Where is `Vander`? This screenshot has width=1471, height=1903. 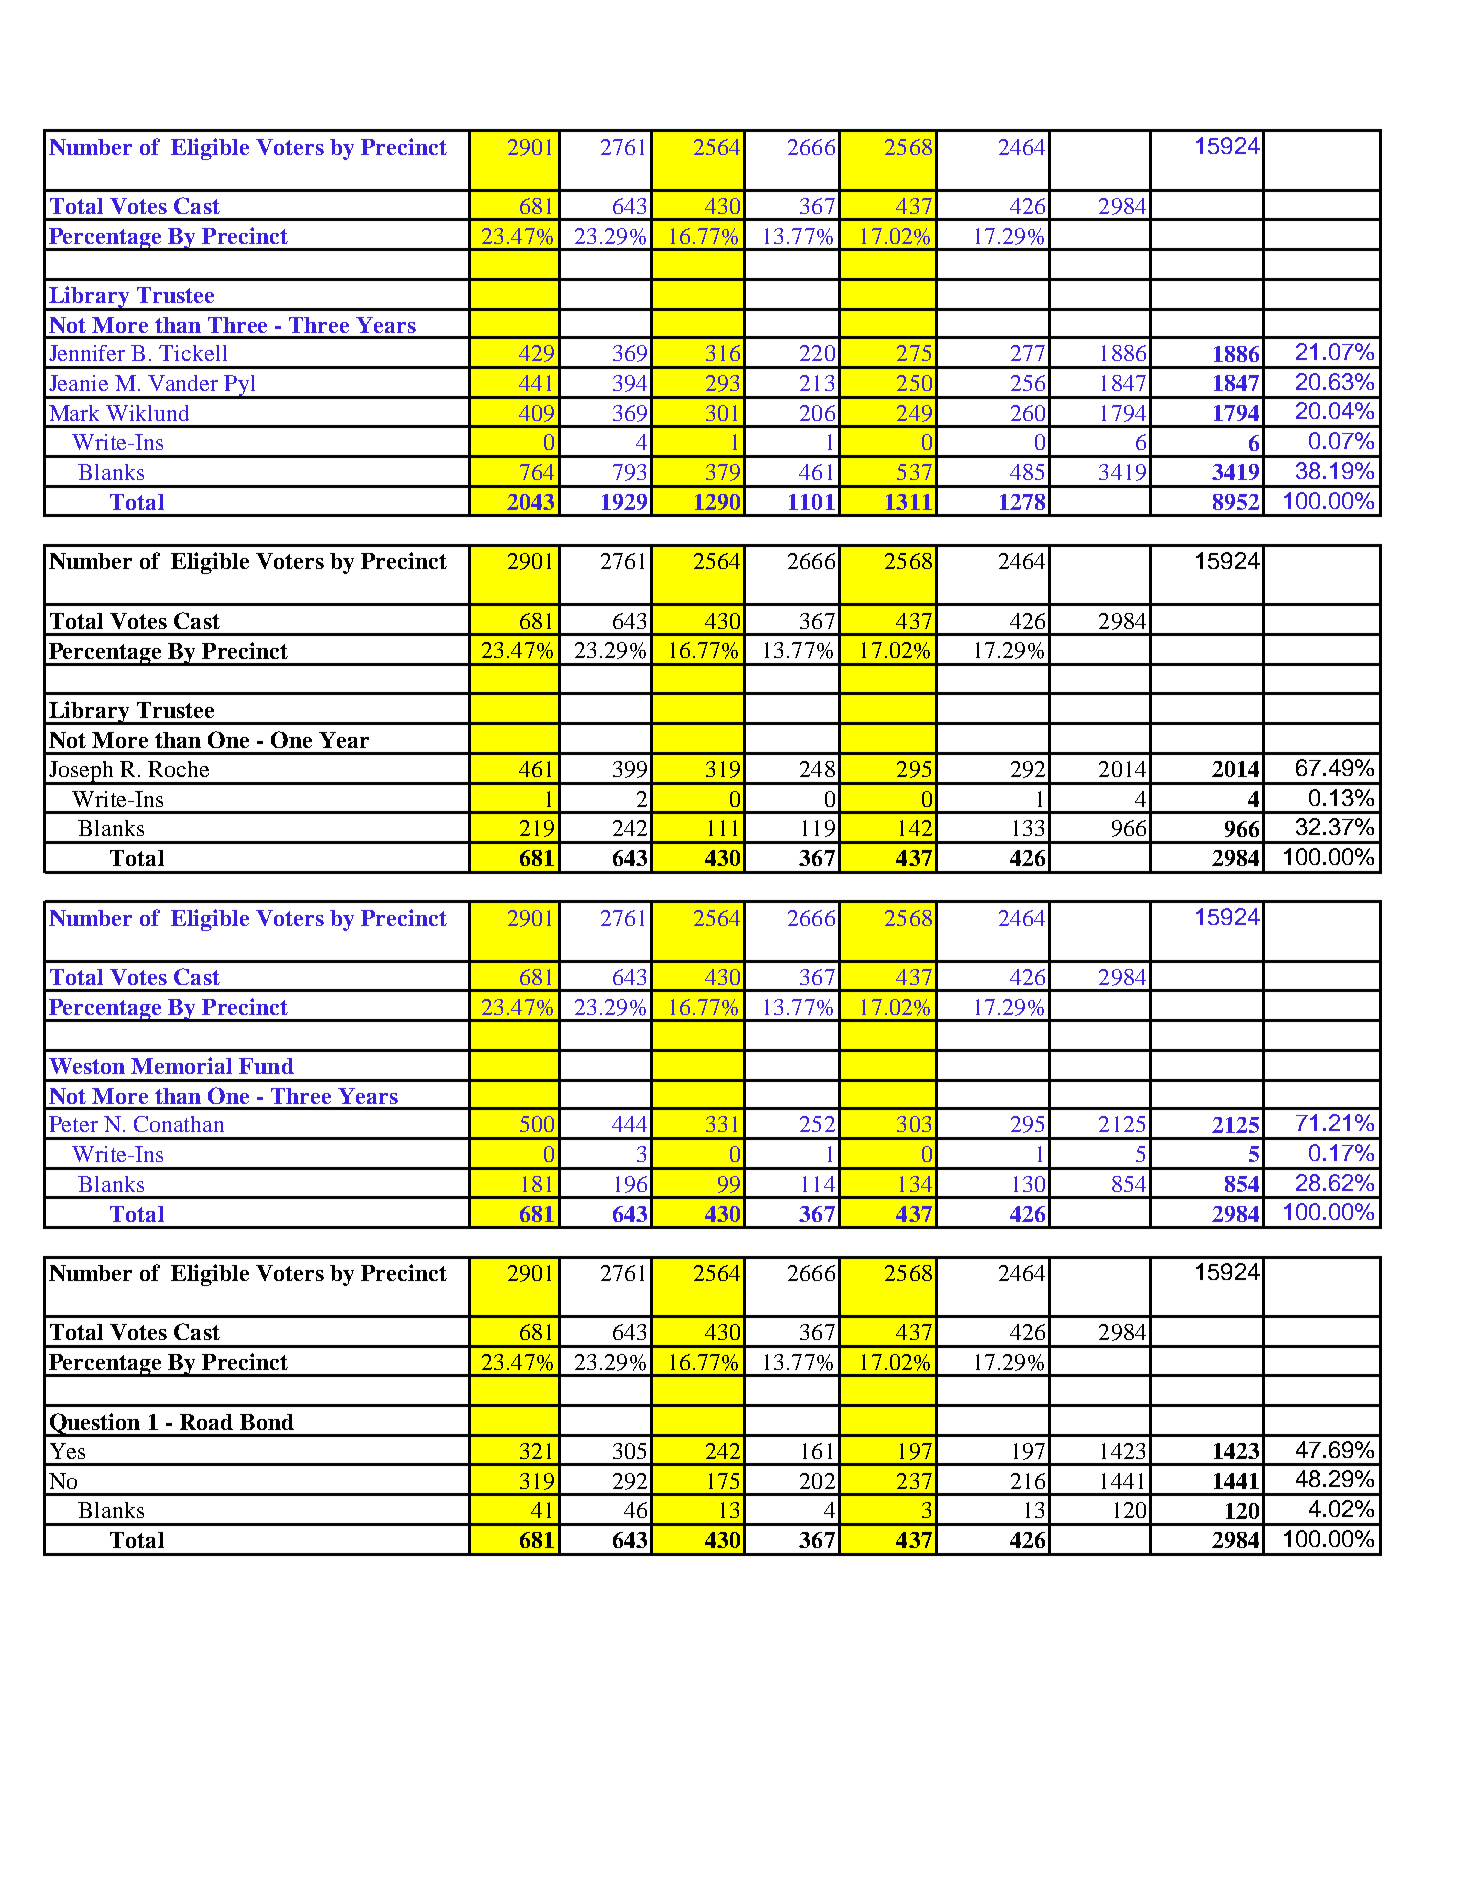 Vander is located at coordinates (183, 383).
